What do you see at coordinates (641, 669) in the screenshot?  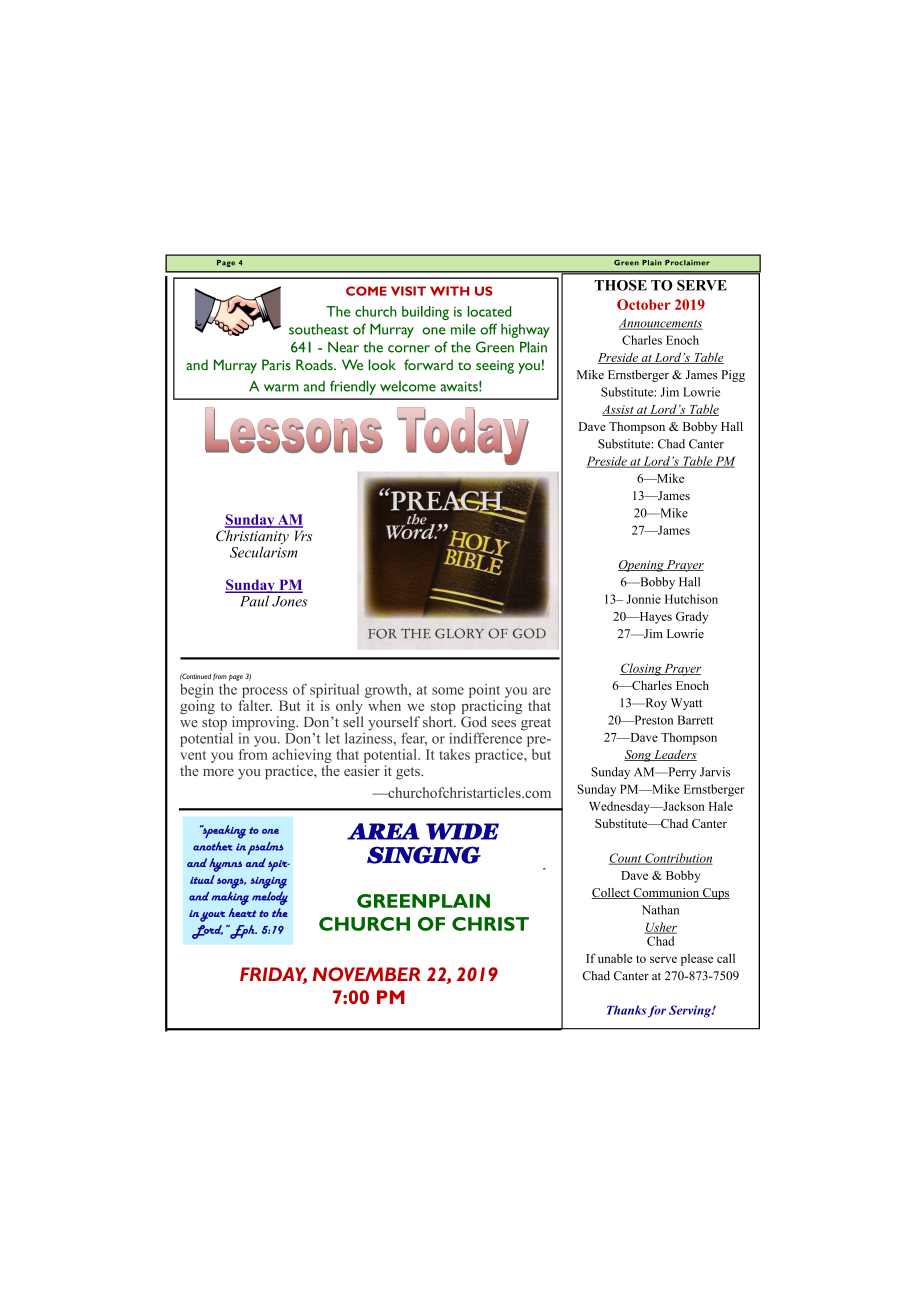 I see `Closing` at bounding box center [641, 669].
